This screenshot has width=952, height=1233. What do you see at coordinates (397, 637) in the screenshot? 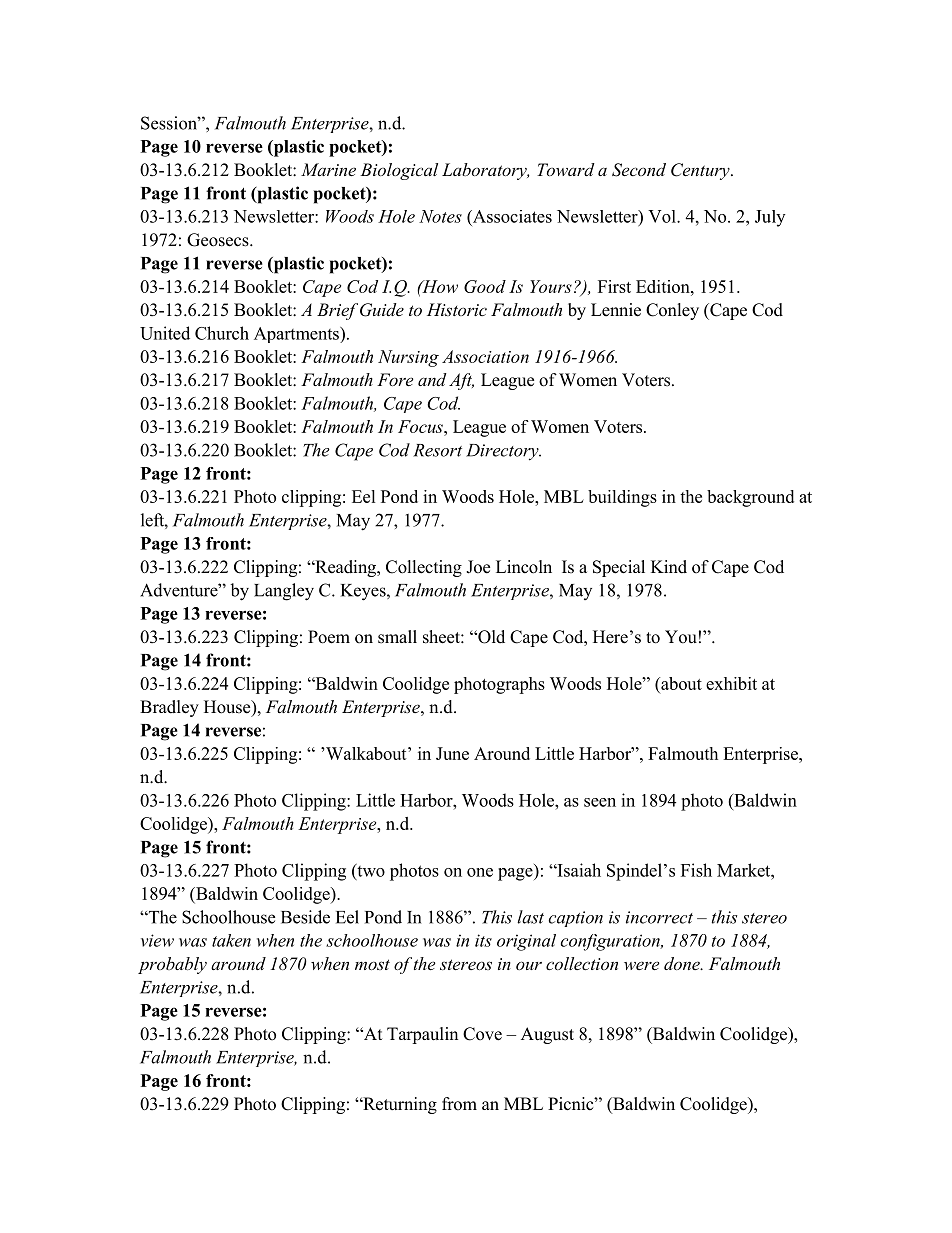
I see `small` at bounding box center [397, 637].
